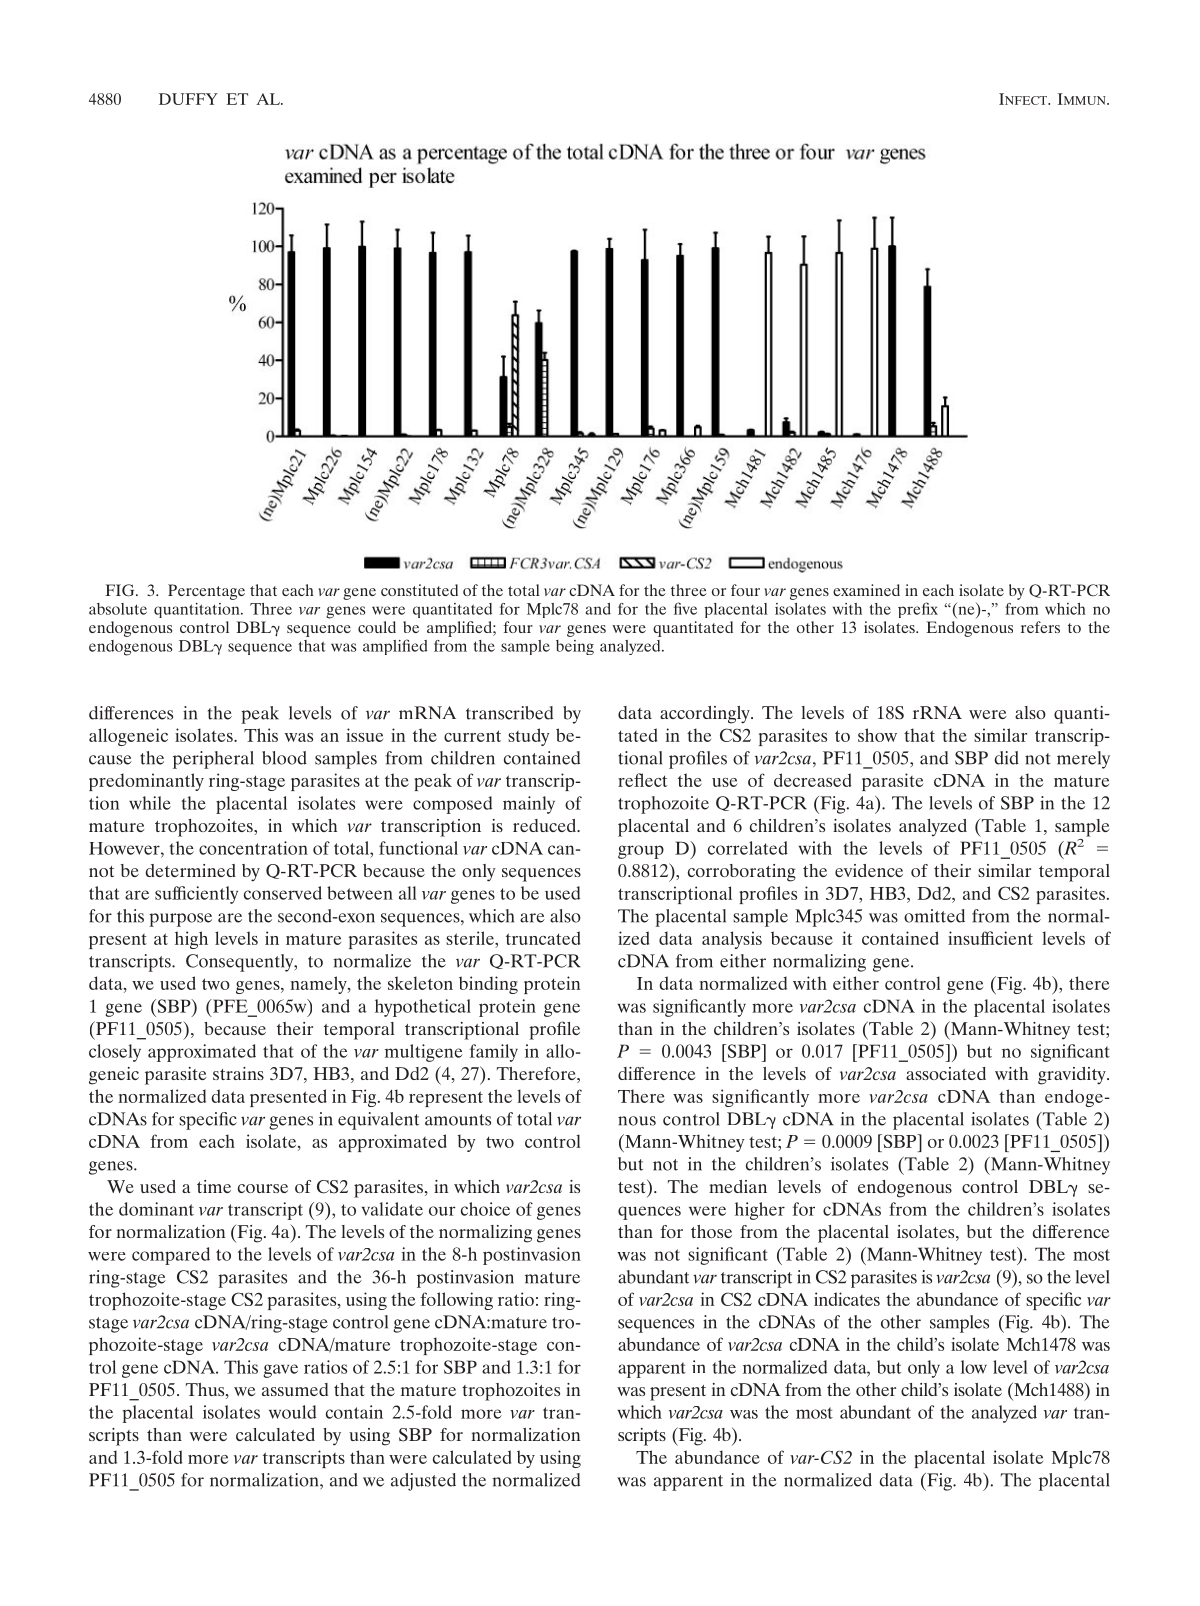  I want to click on Percentage, so click(206, 592).
